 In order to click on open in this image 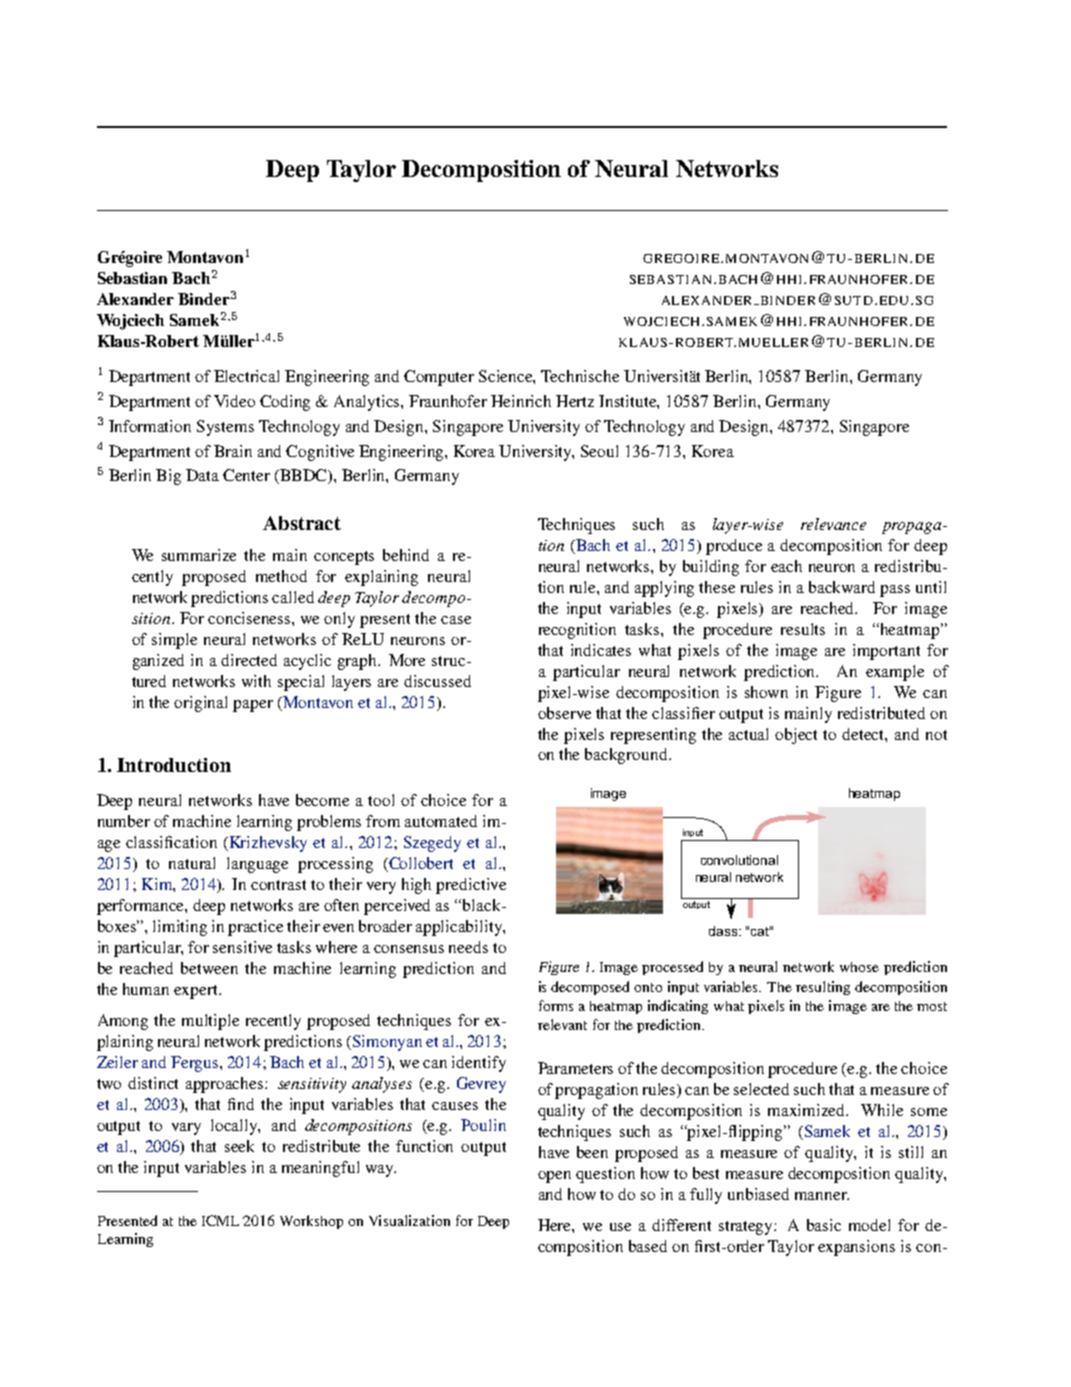, I will do `click(554, 1177)`.
